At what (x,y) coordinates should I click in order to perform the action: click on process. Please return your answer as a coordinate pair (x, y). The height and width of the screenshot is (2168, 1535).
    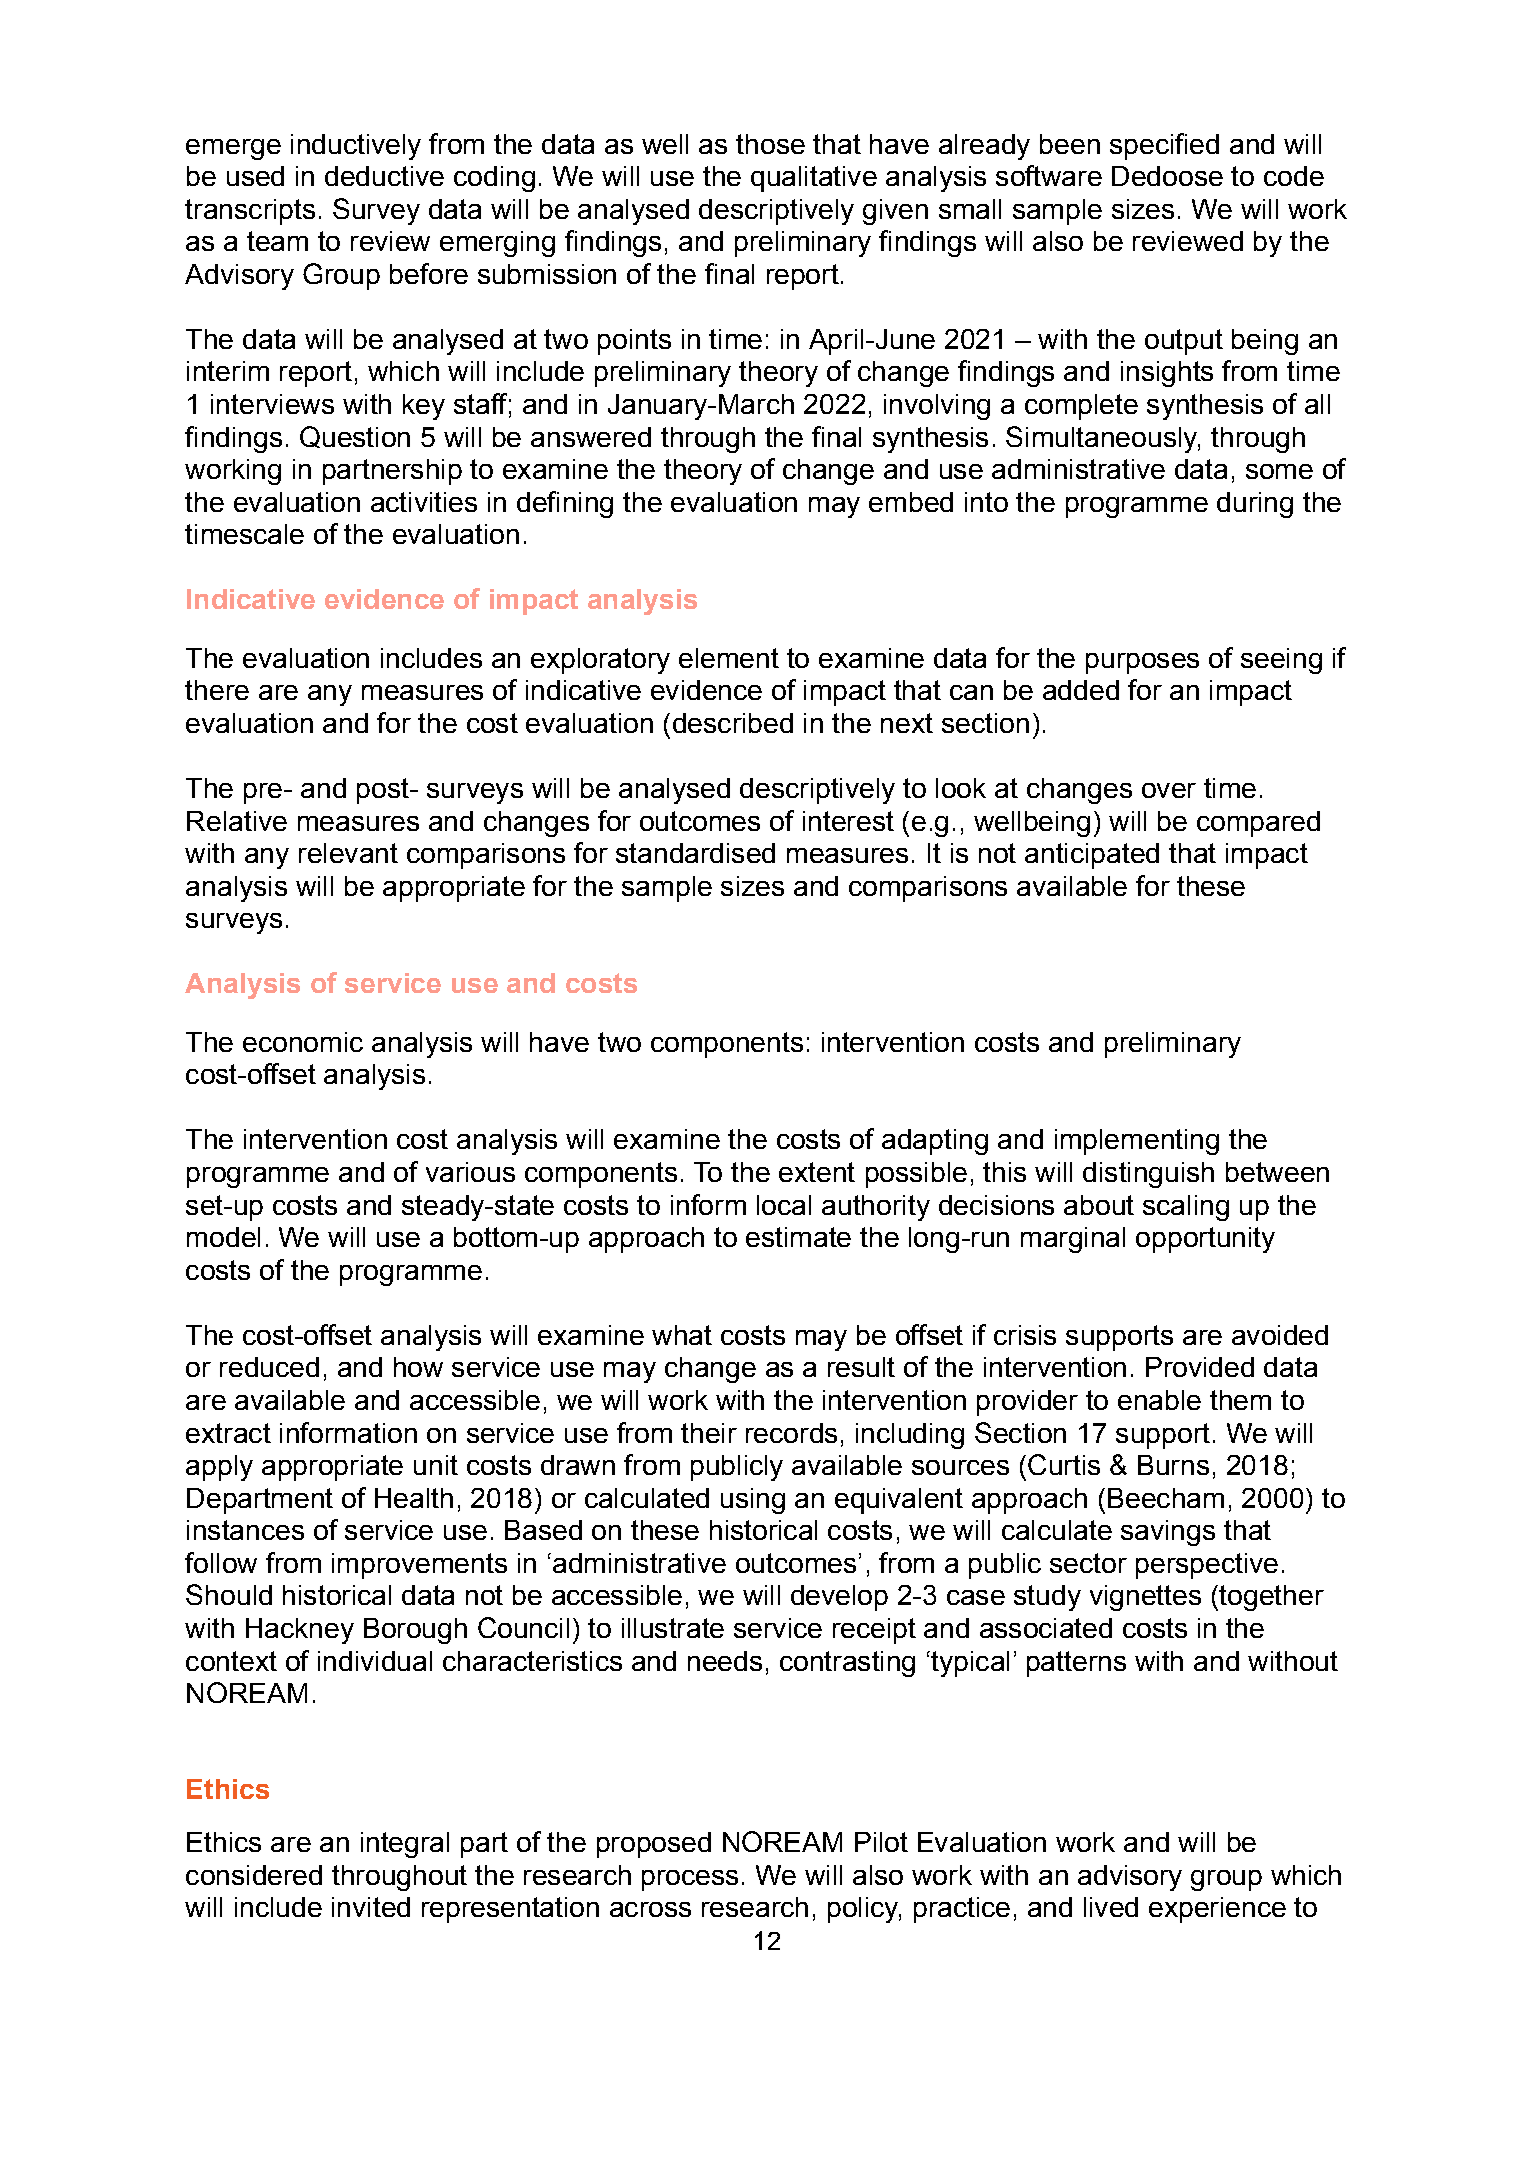
    Looking at the image, I should click on (690, 1880).
